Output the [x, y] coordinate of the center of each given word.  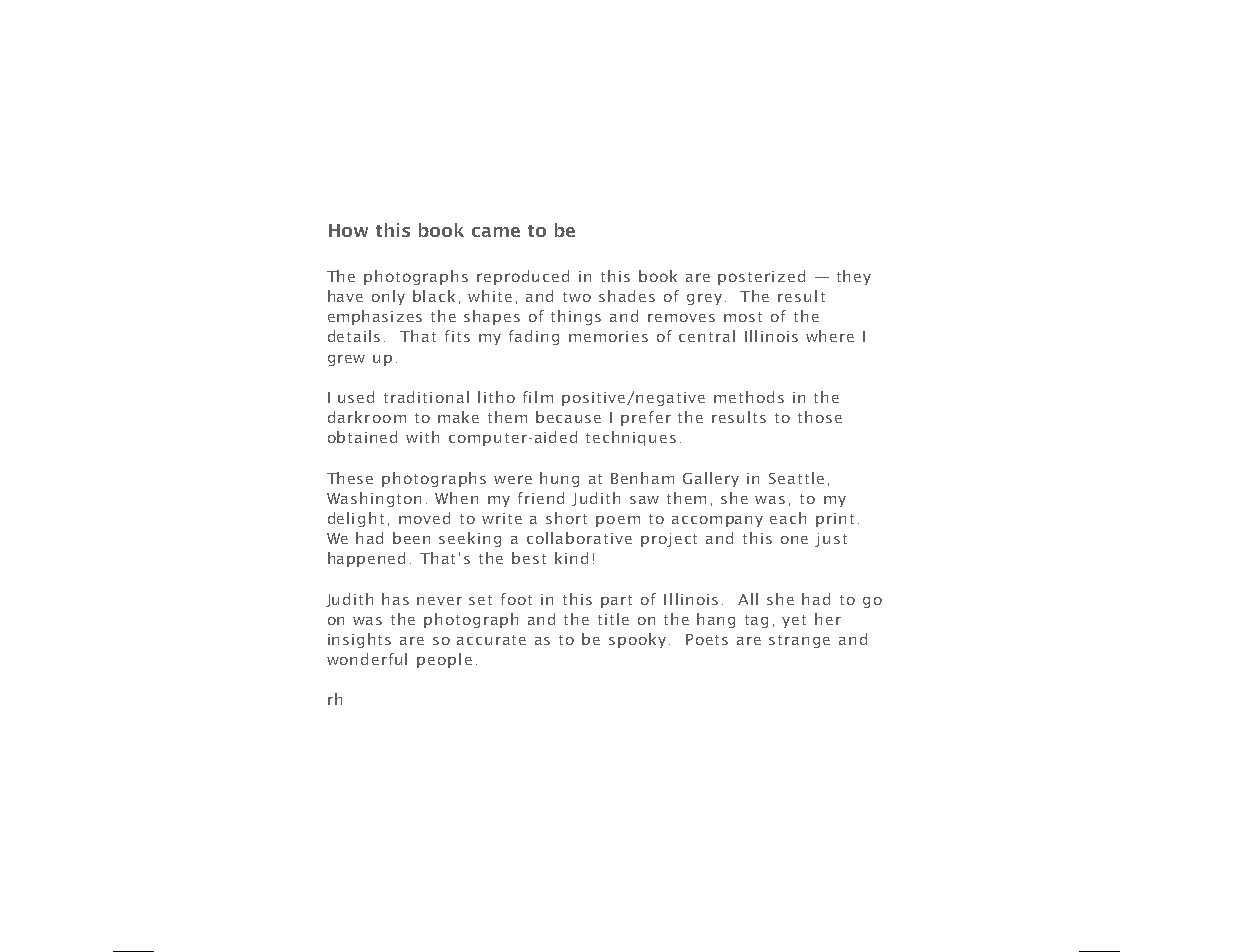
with [422, 437]
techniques [631, 438]
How [348, 230]
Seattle [796, 478]
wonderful [367, 659]
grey [704, 299]
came [496, 232]
